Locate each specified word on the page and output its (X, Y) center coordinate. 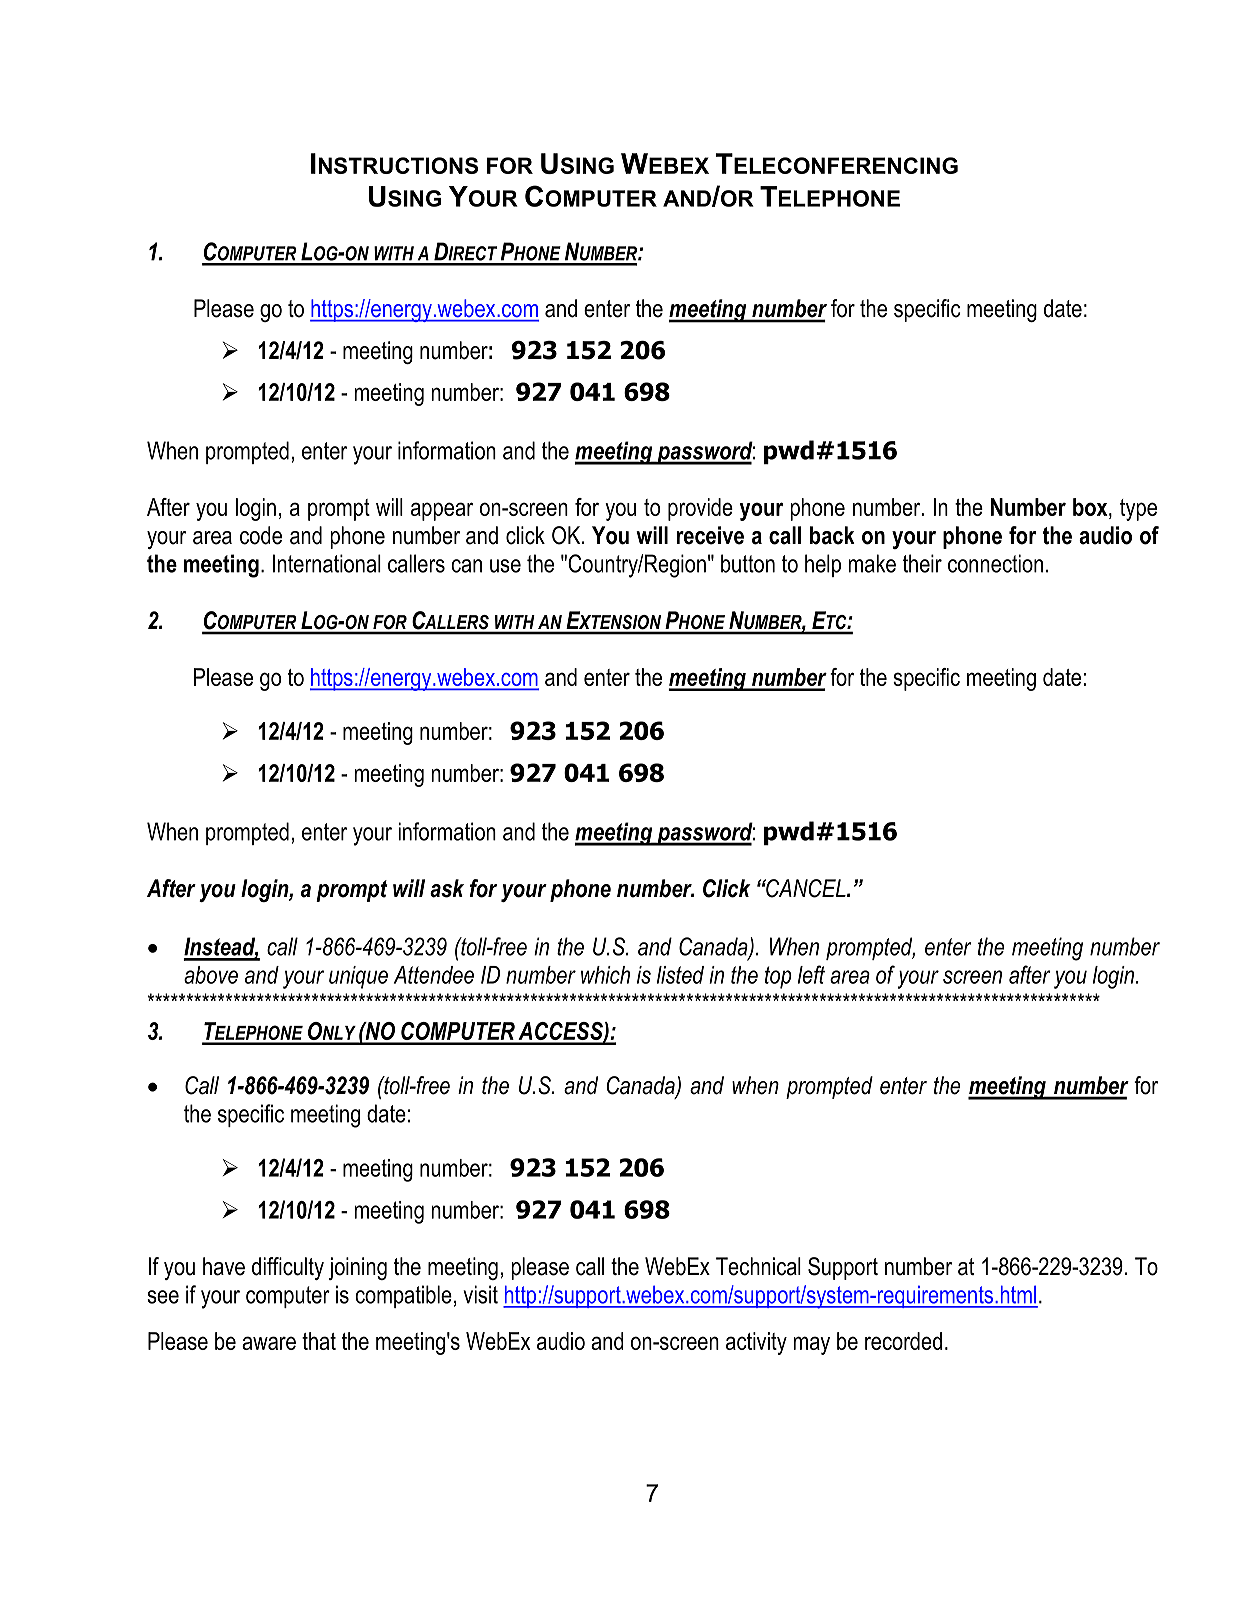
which (605, 975)
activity (756, 1343)
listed (680, 975)
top (778, 977)
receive (710, 535)
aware (269, 1343)
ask (447, 888)
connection (995, 563)
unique (358, 977)
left (811, 974)
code (261, 535)
